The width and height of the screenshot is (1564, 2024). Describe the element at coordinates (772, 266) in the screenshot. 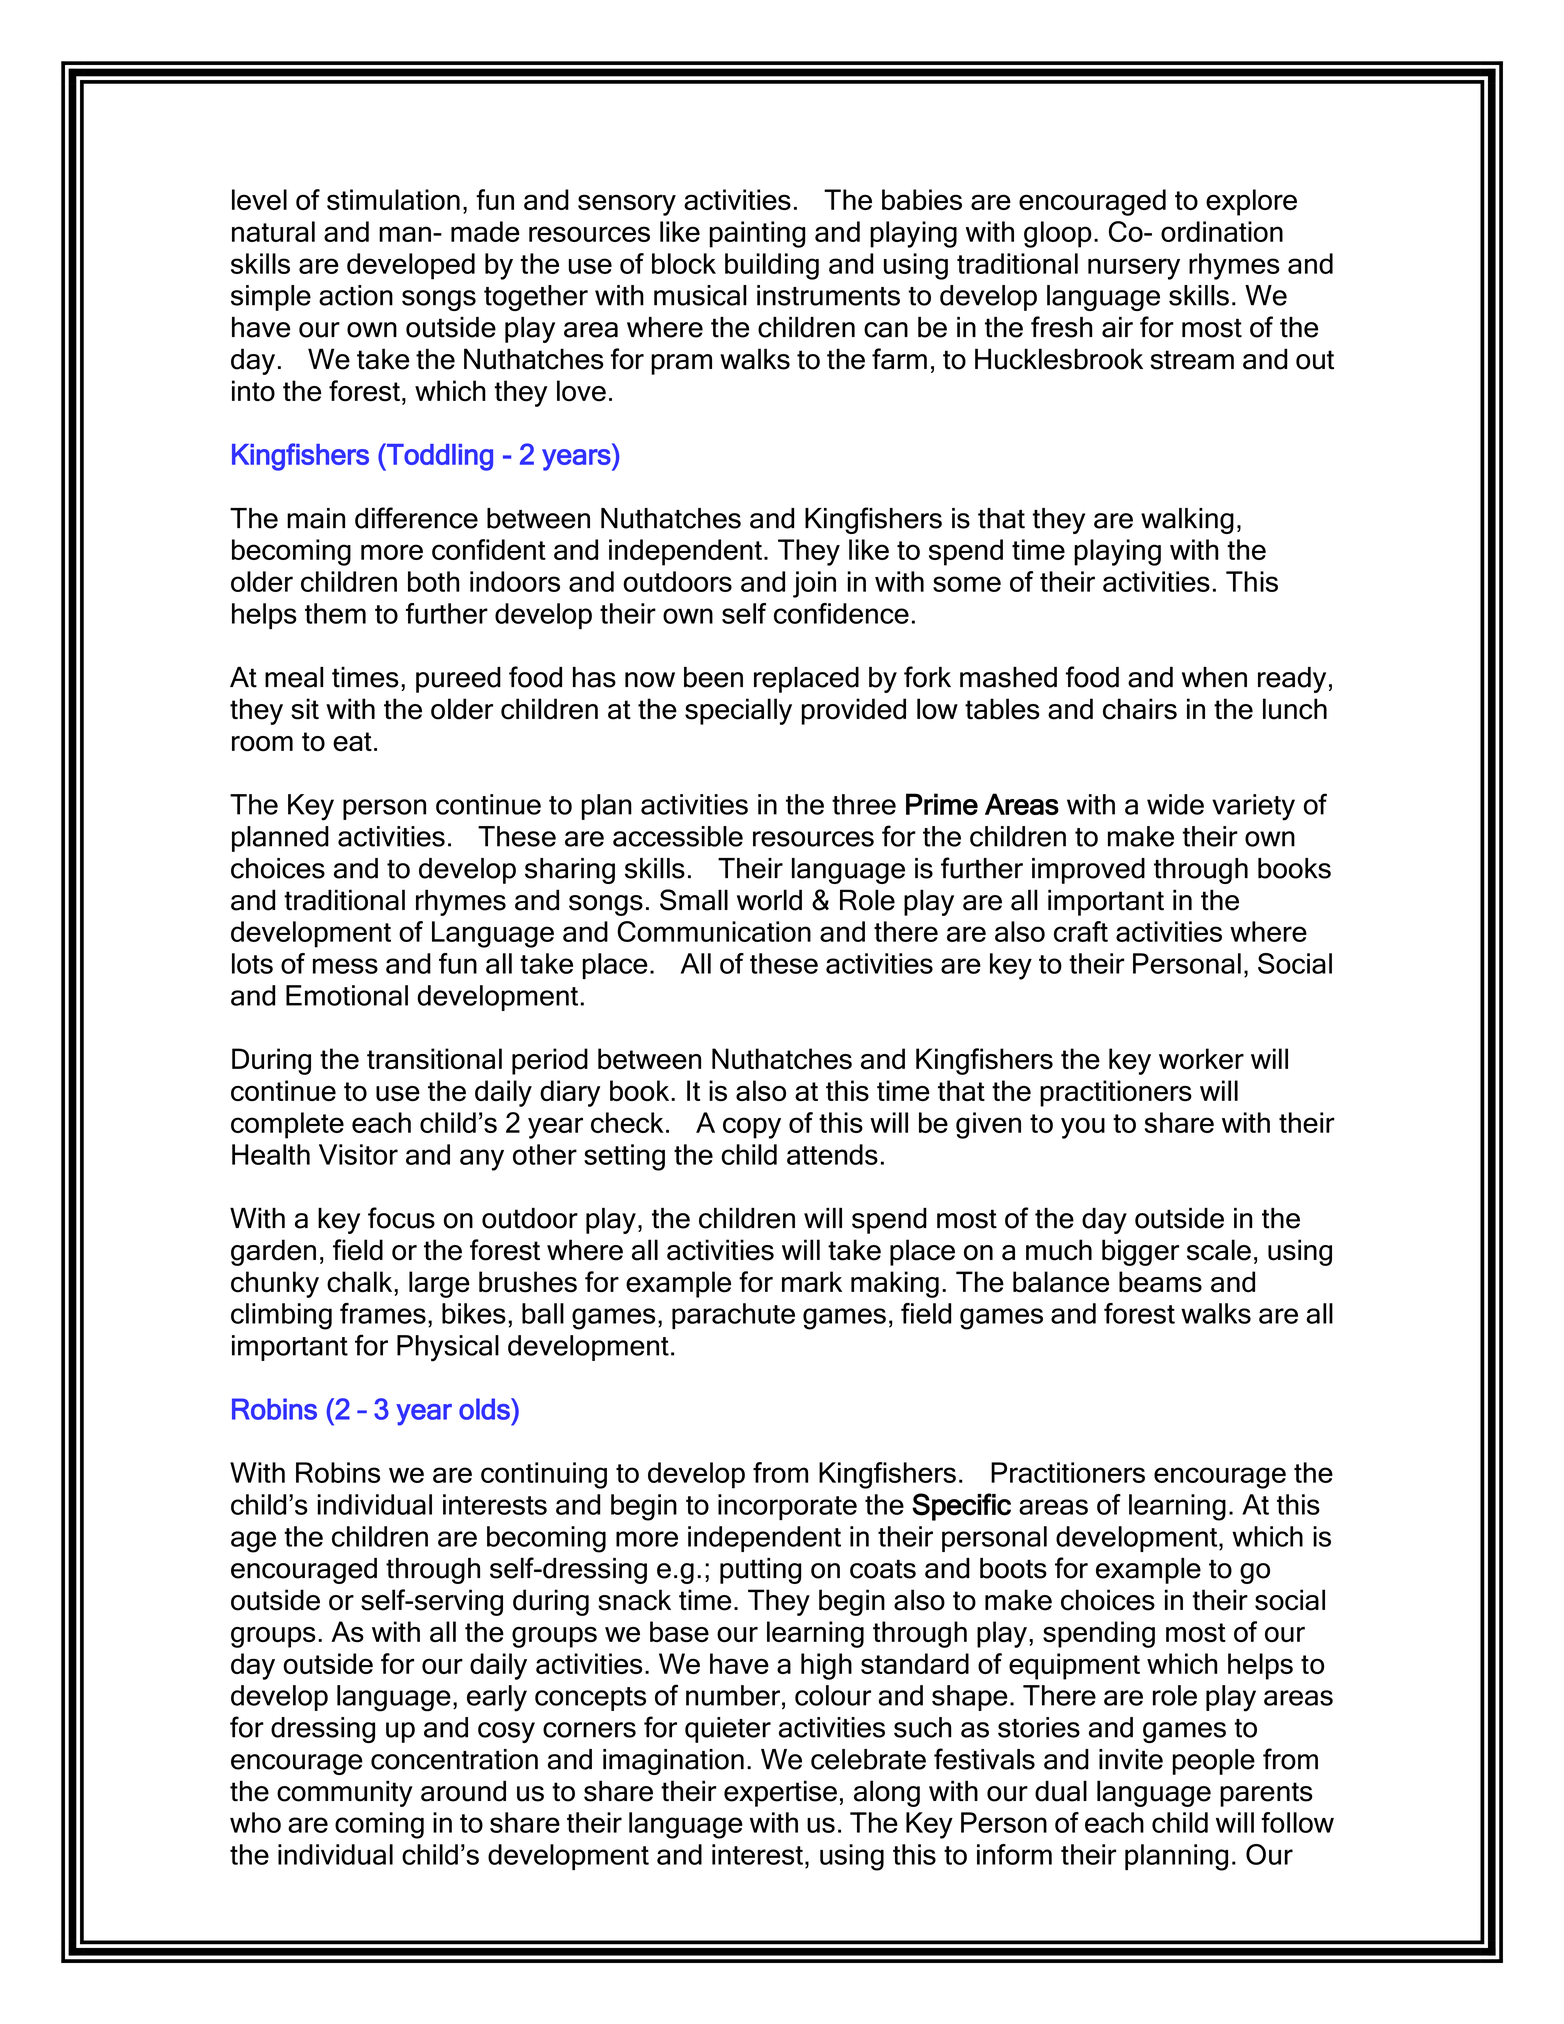

I see `building` at that location.
